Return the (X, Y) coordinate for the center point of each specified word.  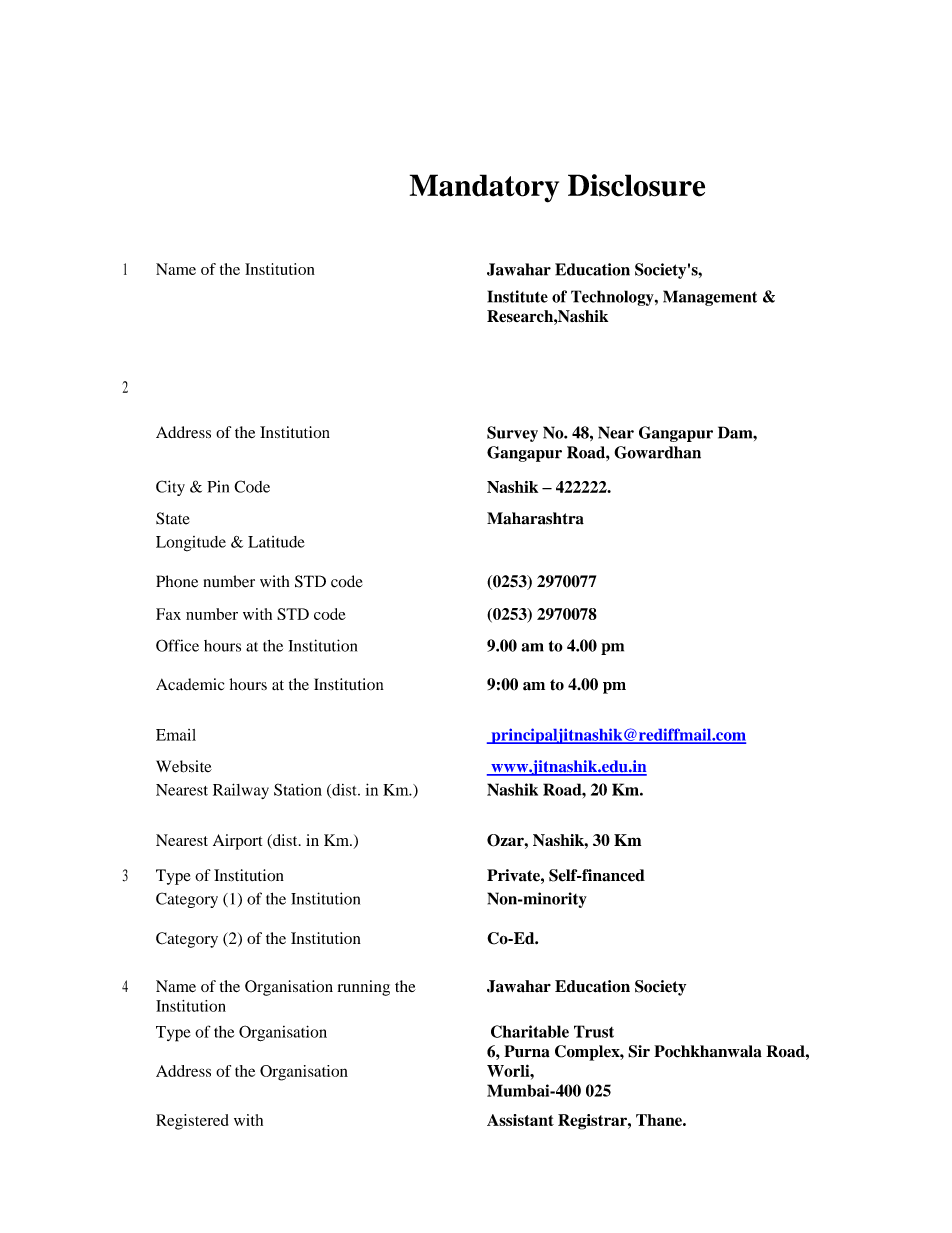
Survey (512, 434)
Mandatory (484, 188)
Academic (190, 684)
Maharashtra (535, 518)
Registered (192, 1122)
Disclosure (636, 185)
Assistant (520, 1120)
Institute (517, 296)
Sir (639, 1051)
